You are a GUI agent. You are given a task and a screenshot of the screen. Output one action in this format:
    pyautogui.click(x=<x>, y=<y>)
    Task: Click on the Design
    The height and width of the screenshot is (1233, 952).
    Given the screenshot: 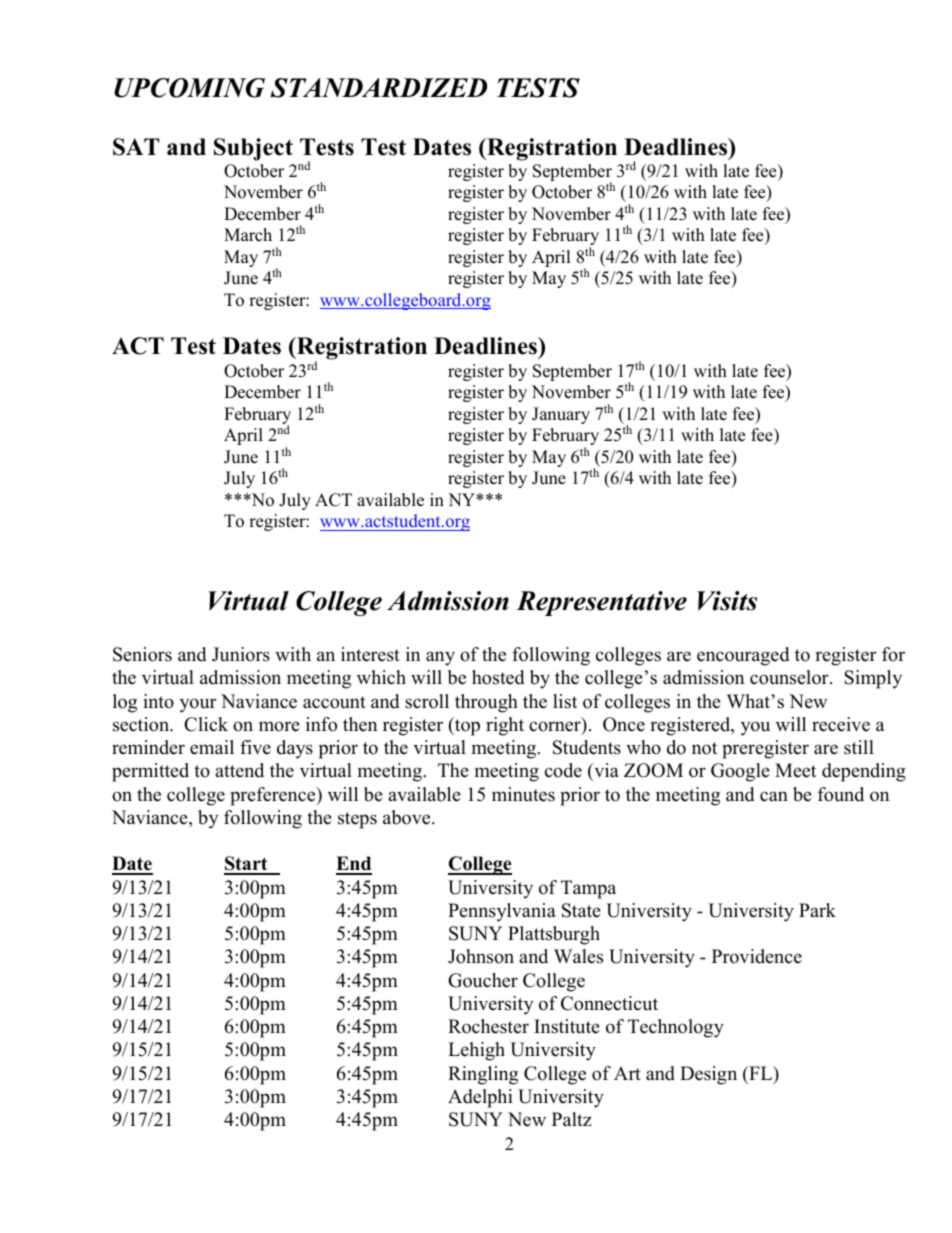 What is the action you would take?
    pyautogui.click(x=708, y=1075)
